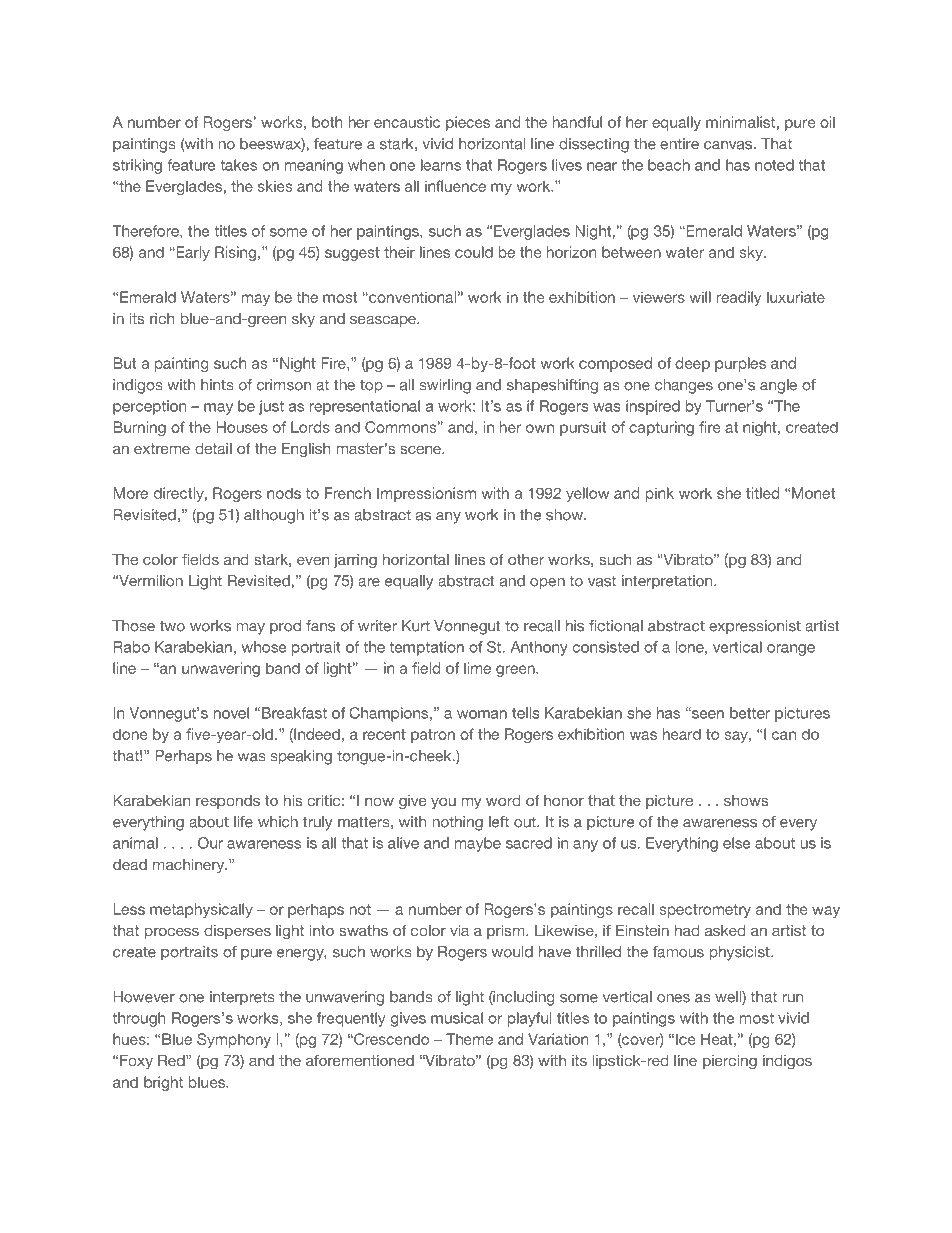  Describe the element at coordinates (750, 713) in the document. I see `better` at that location.
